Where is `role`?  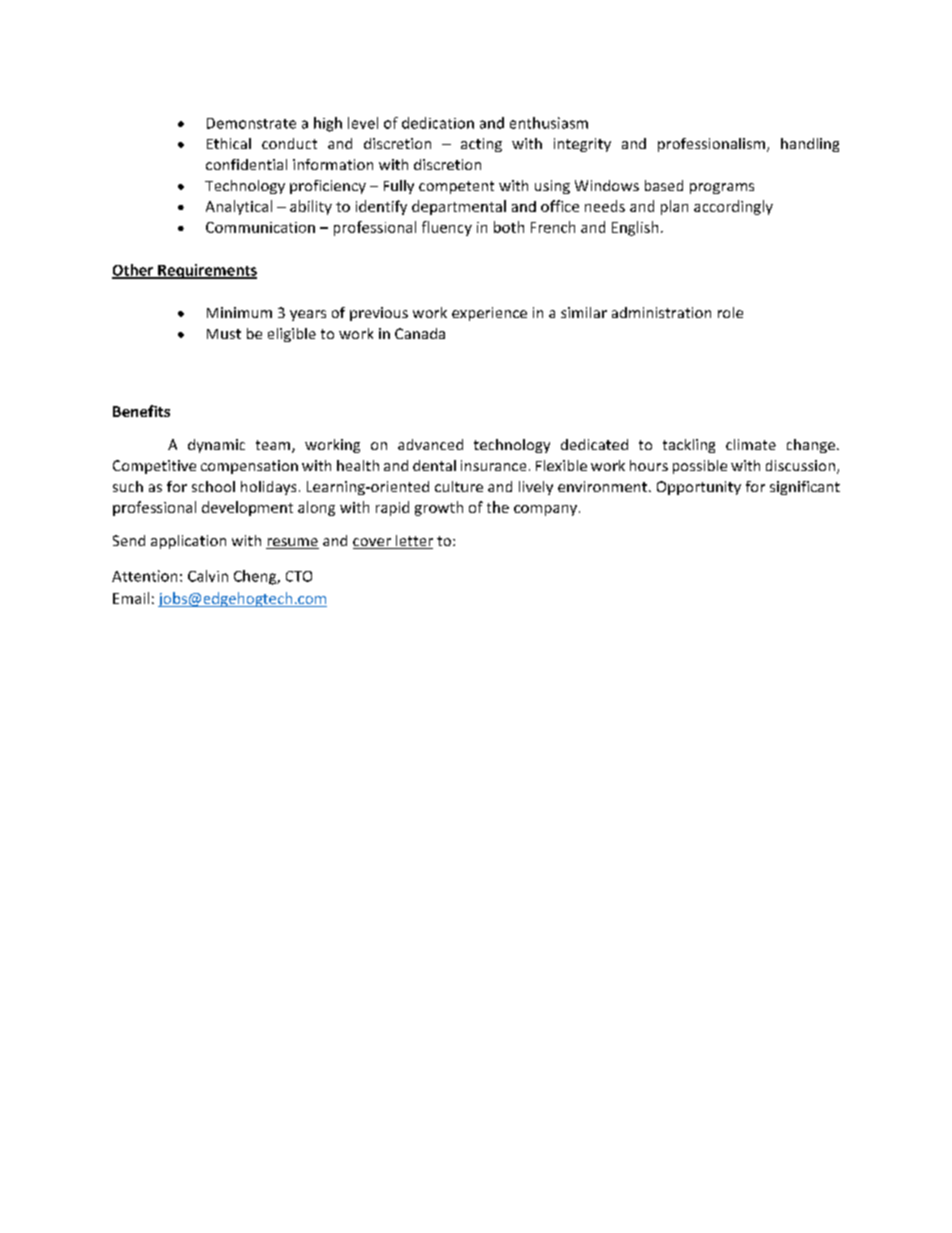
role is located at coordinates (730, 312).
